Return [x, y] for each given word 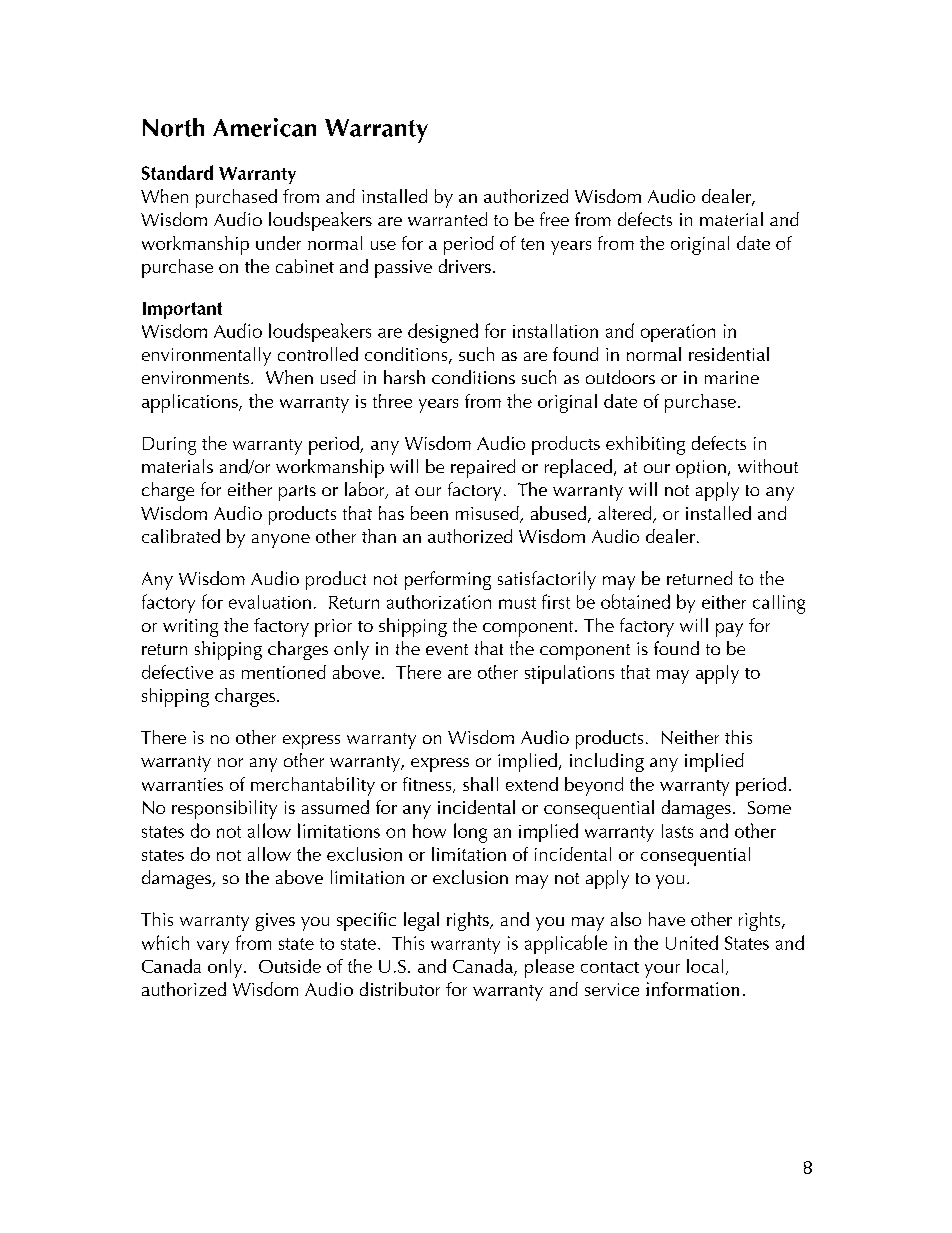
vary [213, 947]
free [554, 219]
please [549, 968]
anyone [281, 541]
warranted [447, 219]
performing [448, 580]
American [264, 127]
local [705, 966]
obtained [635, 601]
